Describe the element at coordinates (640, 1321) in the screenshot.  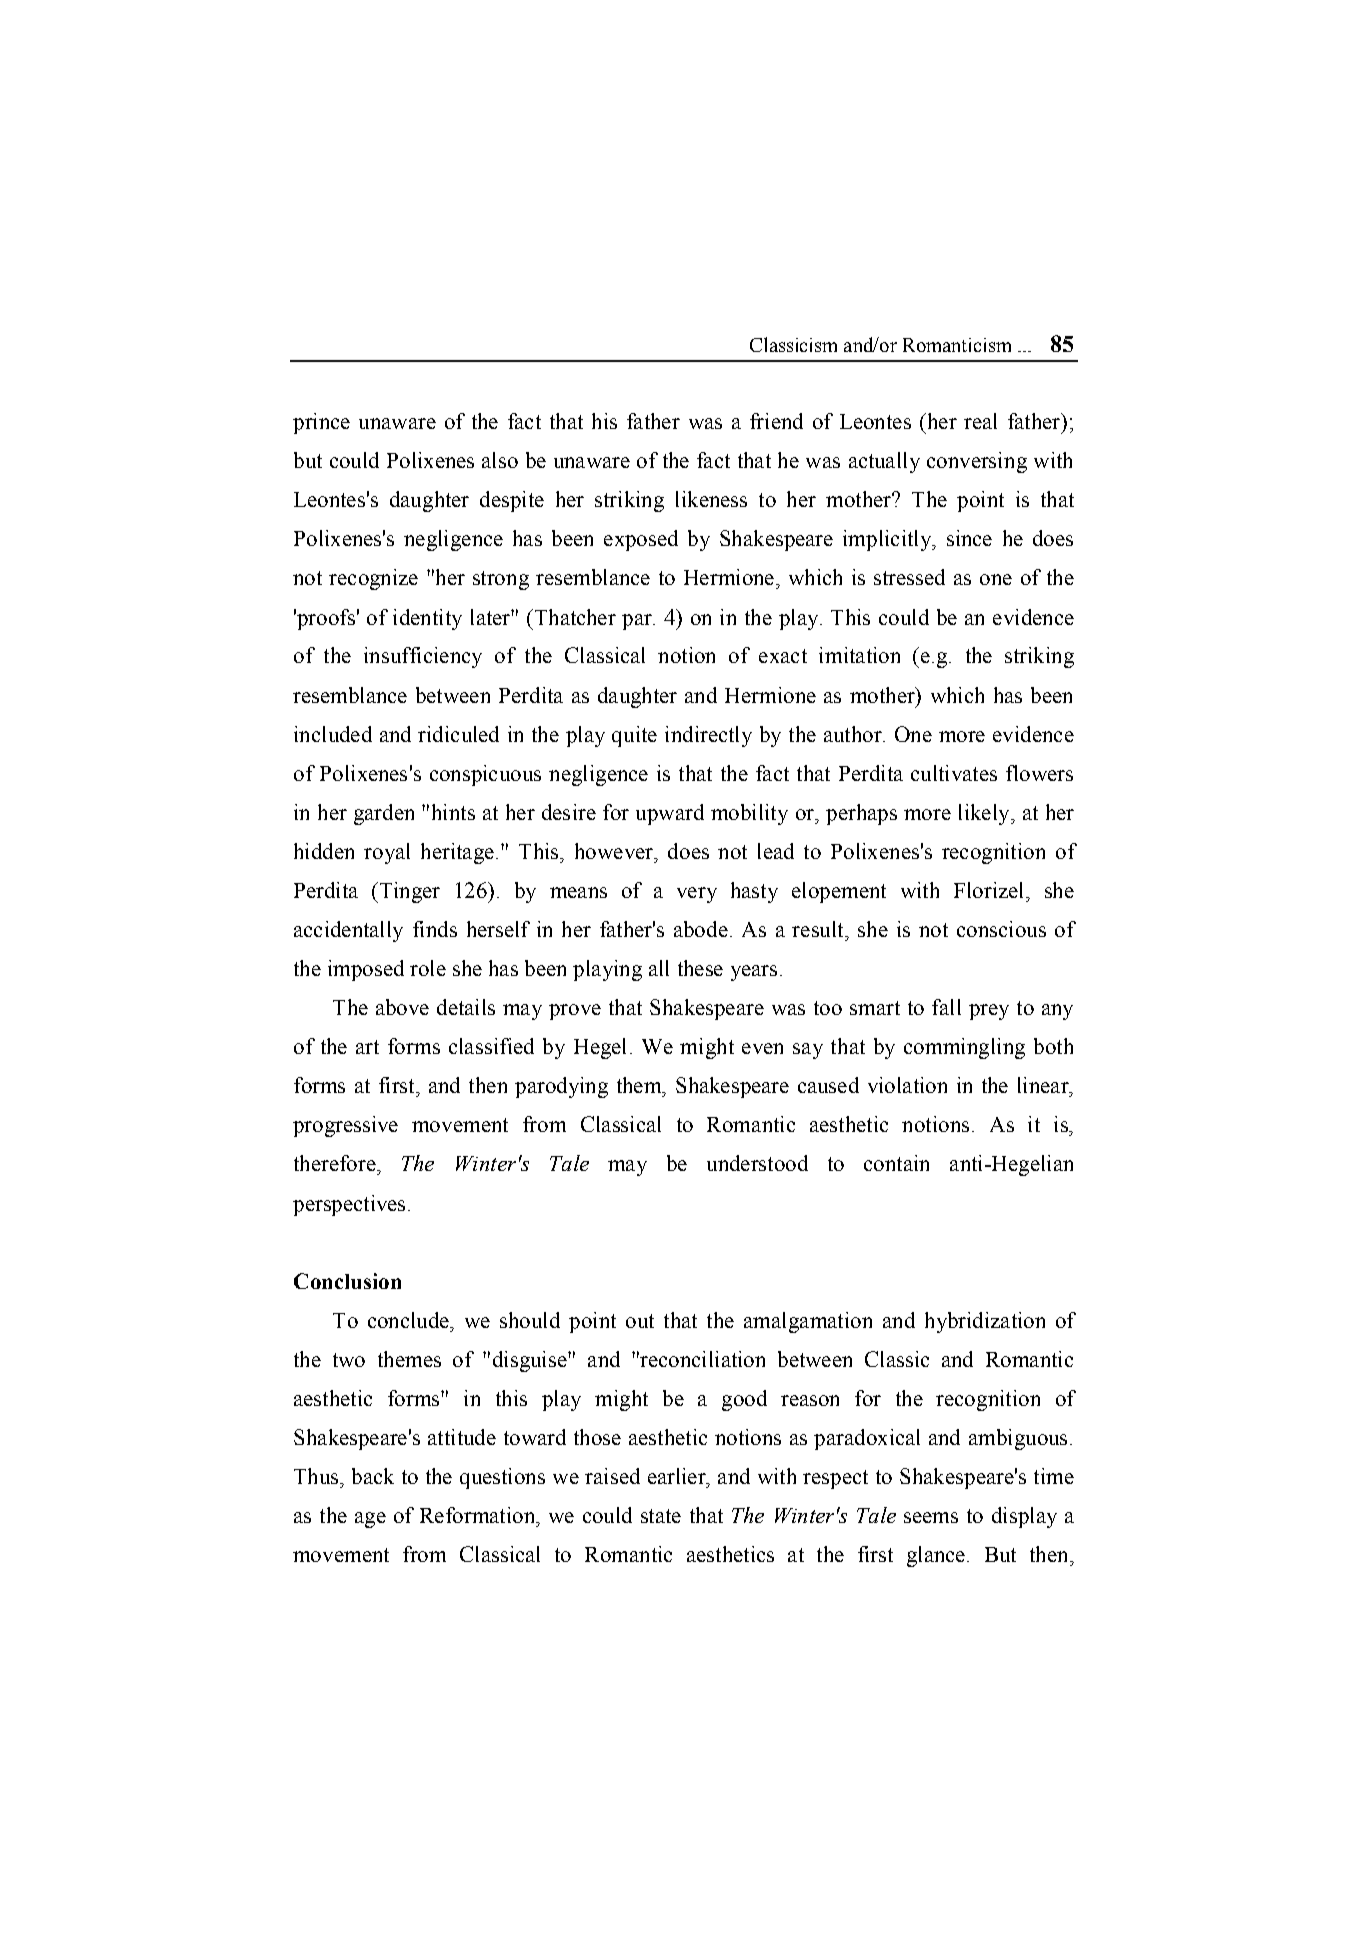
I see `out` at that location.
